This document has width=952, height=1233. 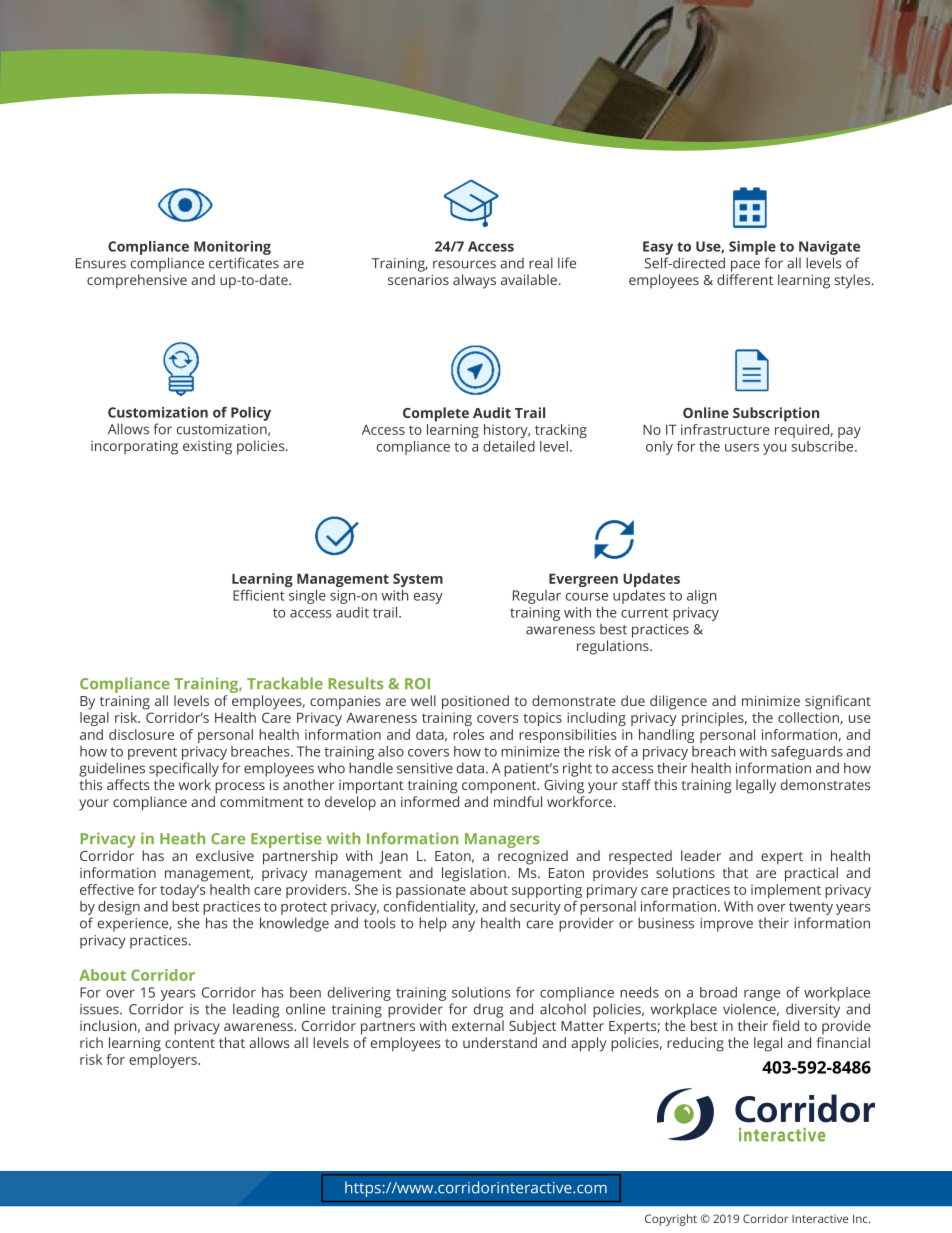 I want to click on Subscription, so click(x=776, y=414).
